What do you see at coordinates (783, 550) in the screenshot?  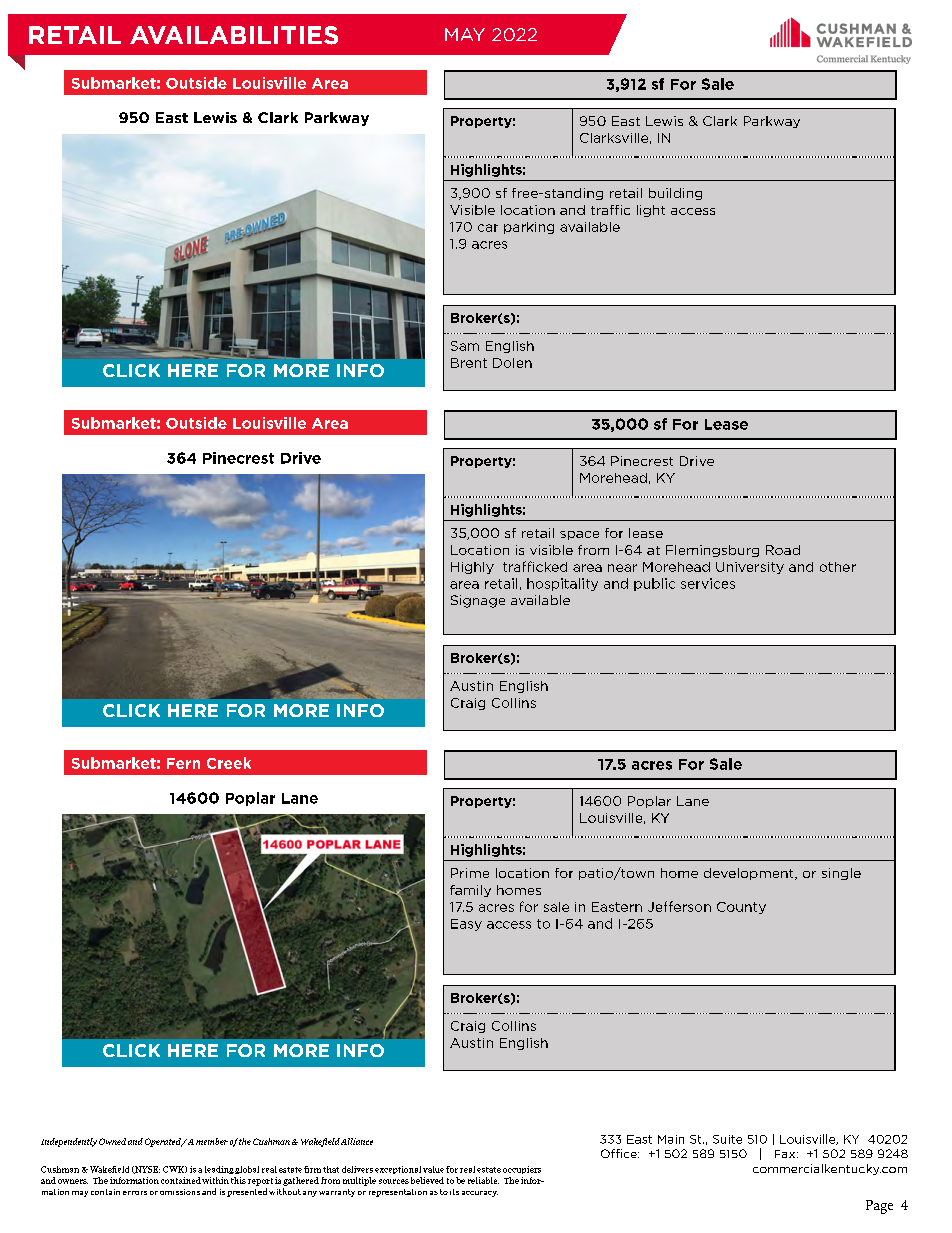 I see `Road` at bounding box center [783, 550].
